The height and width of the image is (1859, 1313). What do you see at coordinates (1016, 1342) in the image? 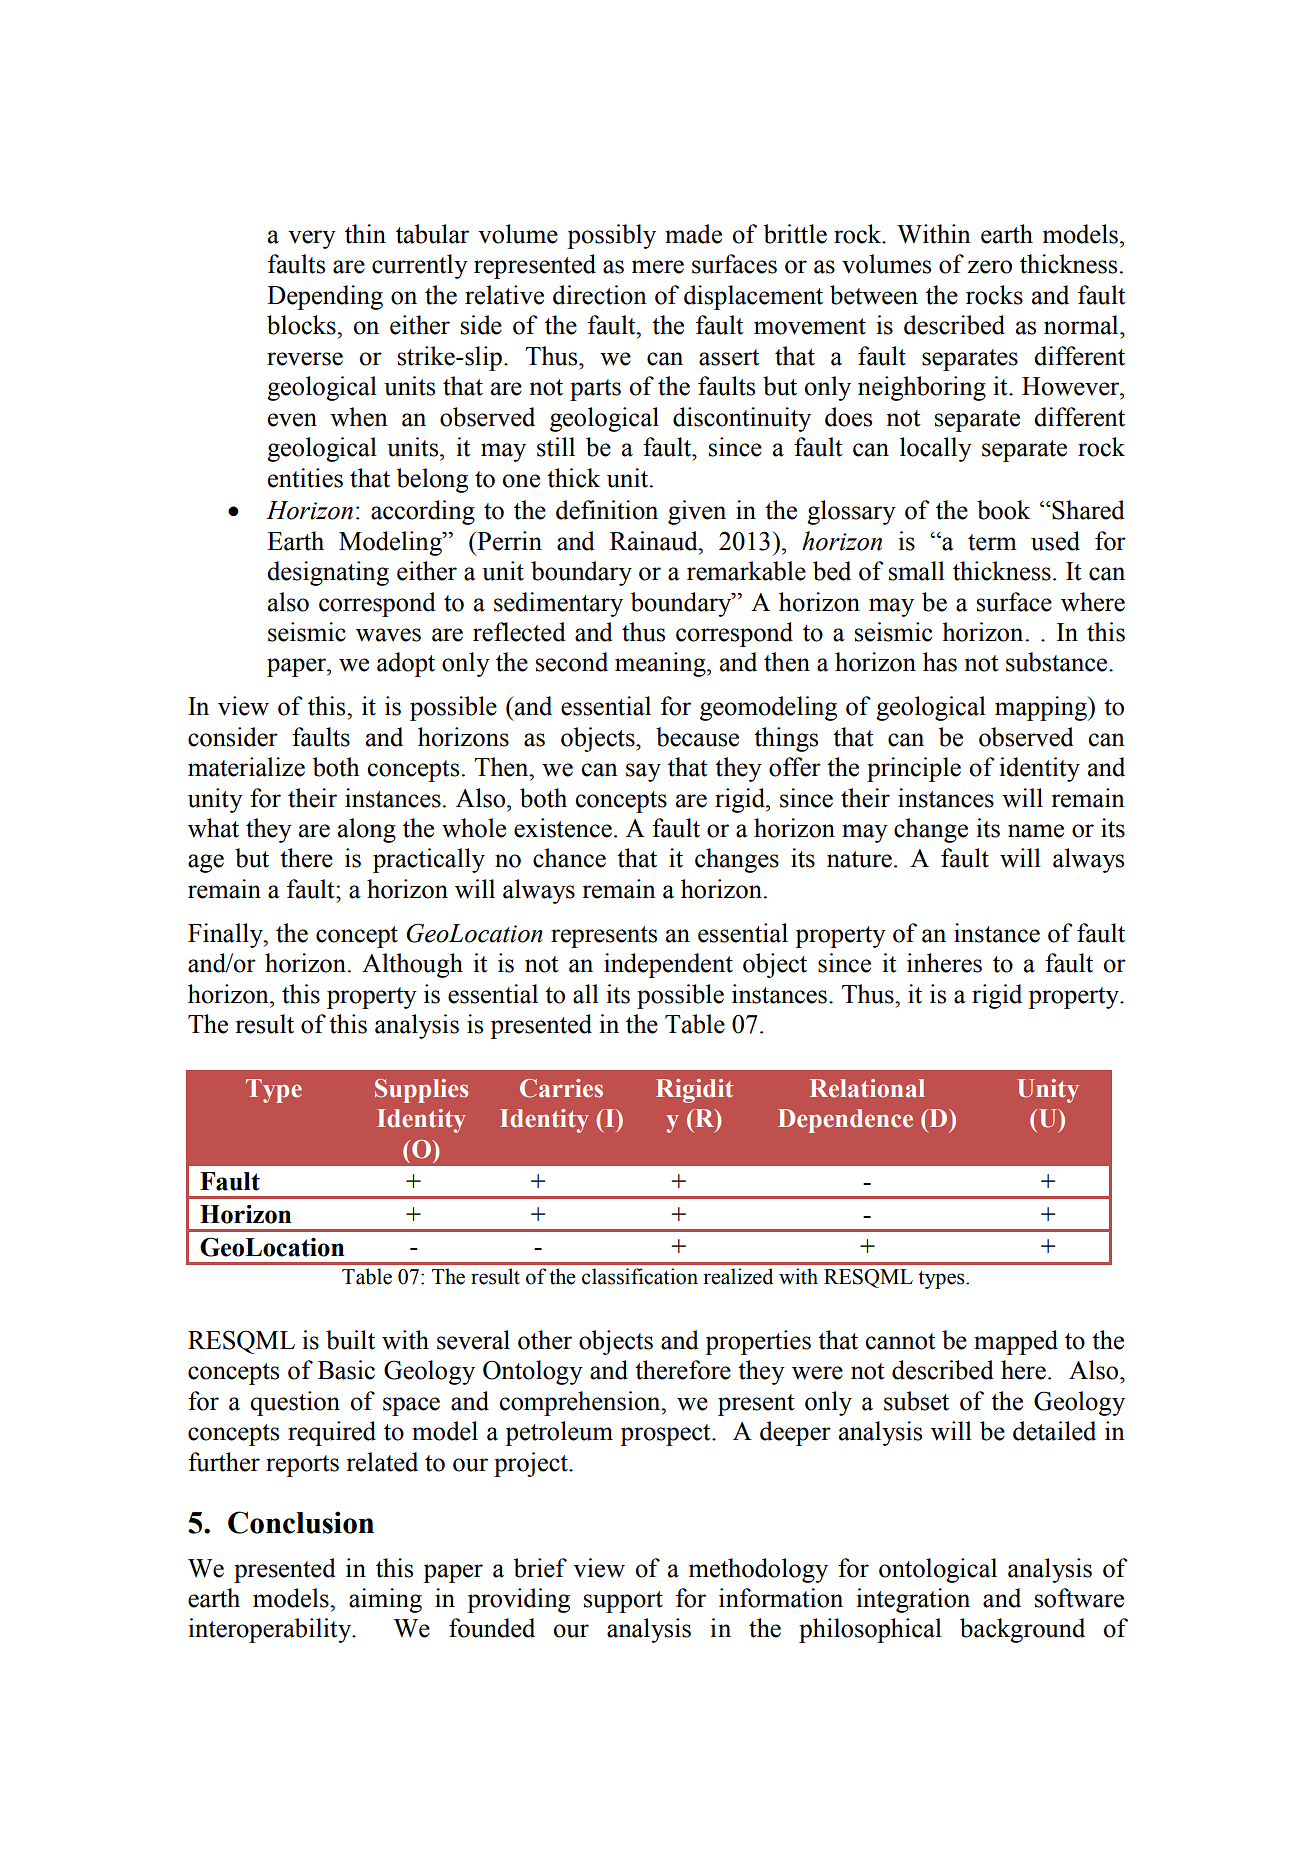
I see `mapped` at bounding box center [1016, 1342].
